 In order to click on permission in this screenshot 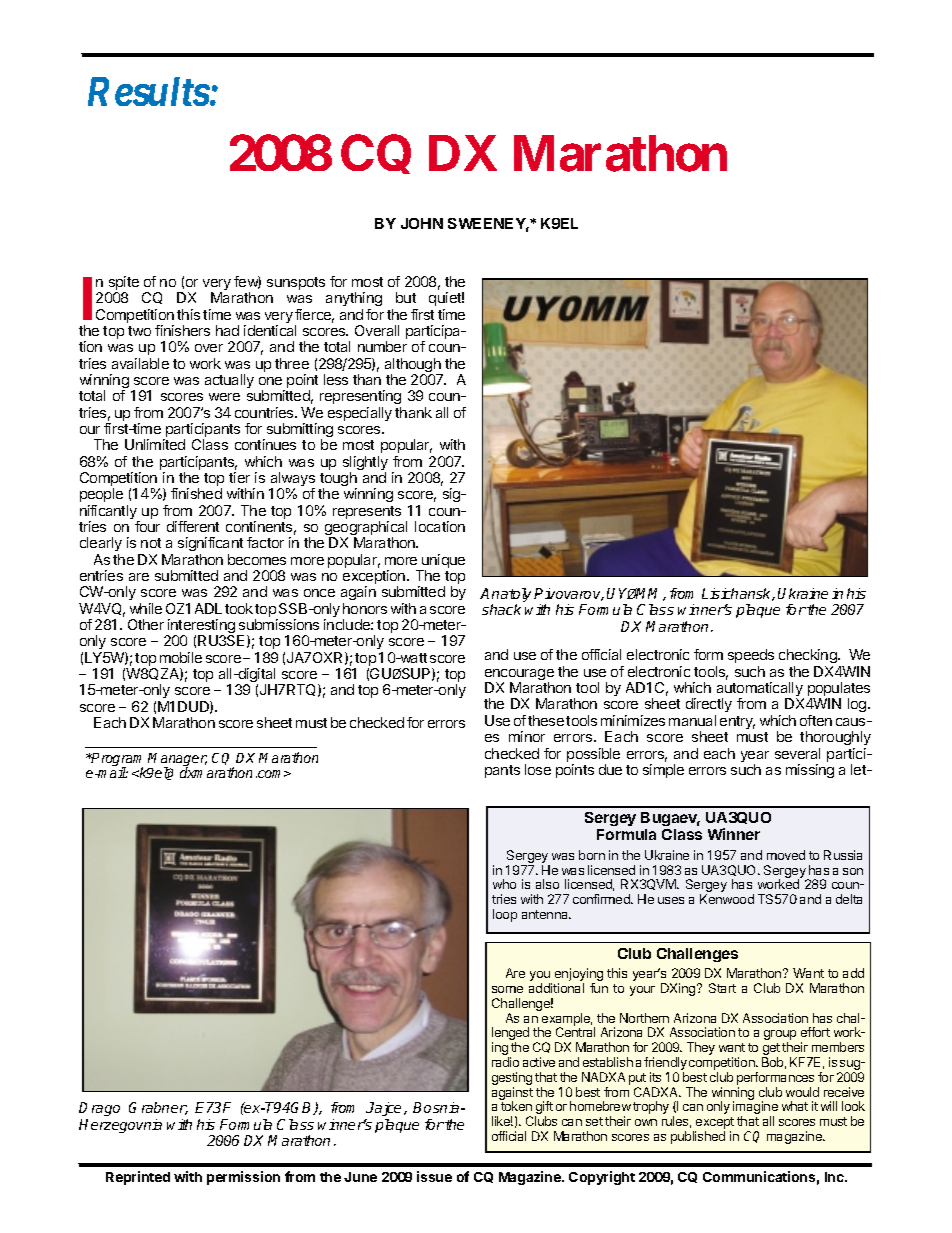, I will do `click(243, 1178)`.
